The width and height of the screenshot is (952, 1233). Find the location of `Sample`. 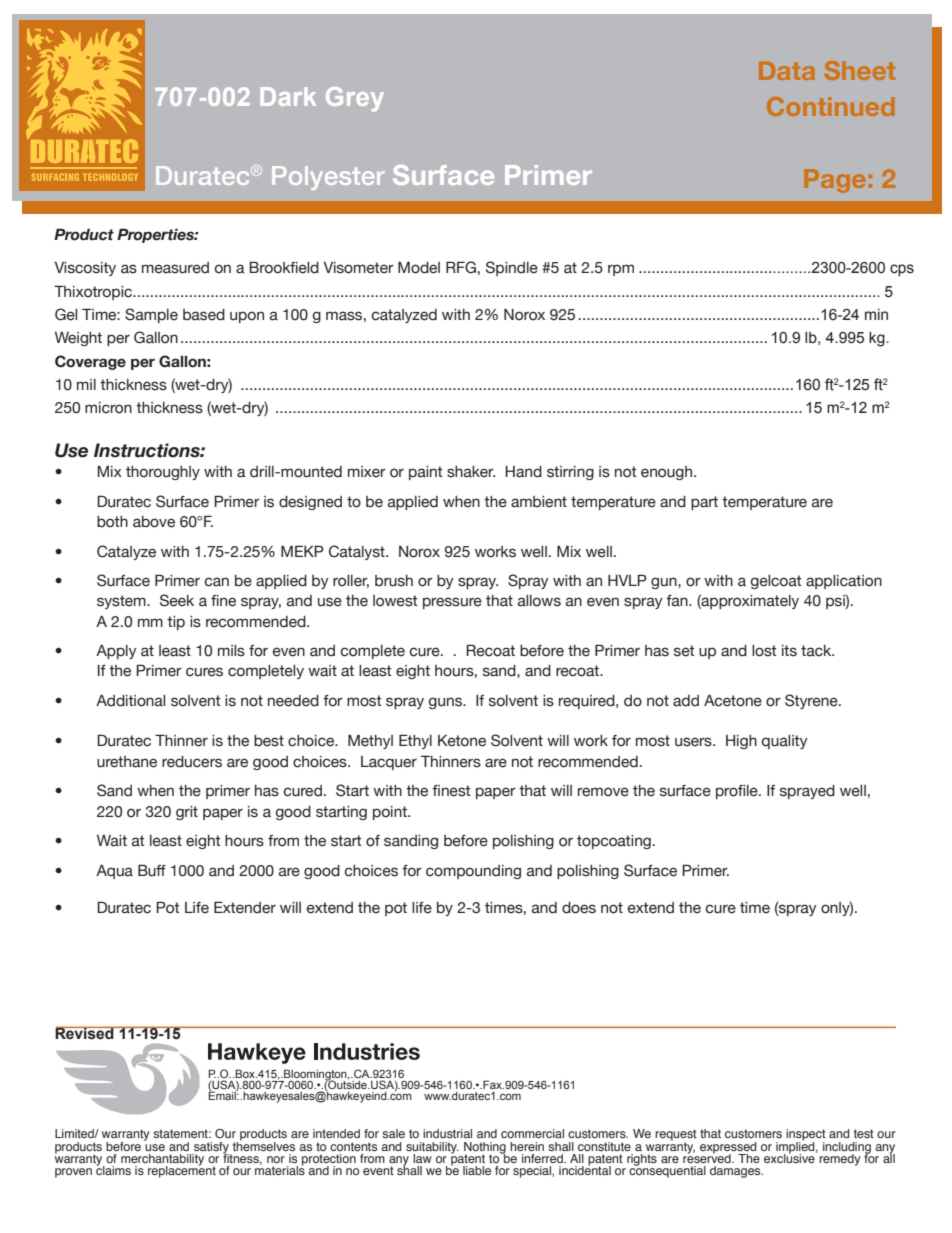

Sample is located at coordinates (151, 315).
